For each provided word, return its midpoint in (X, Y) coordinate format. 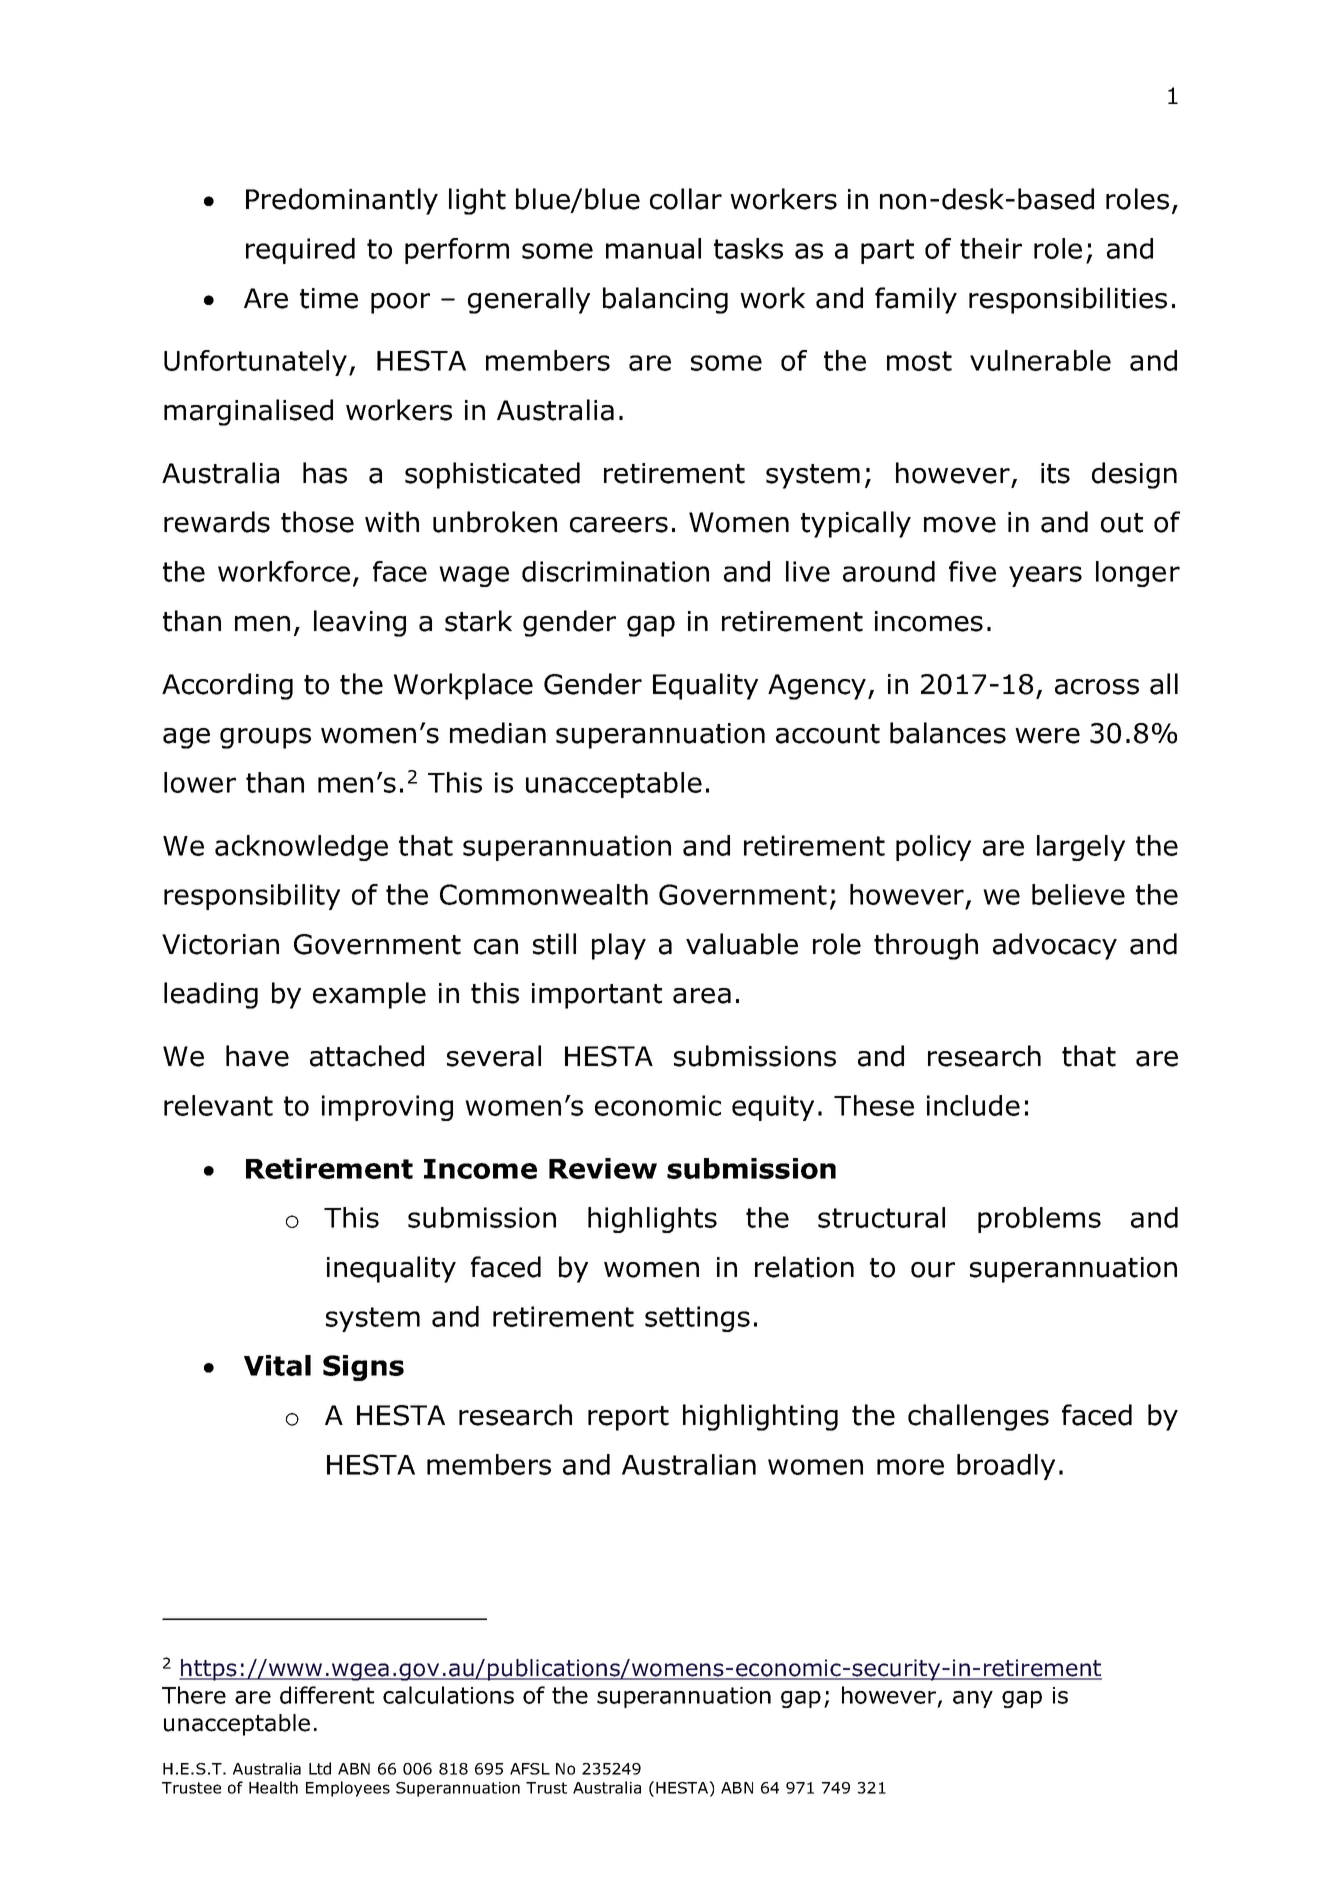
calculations (448, 1695)
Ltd (320, 1768)
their (991, 248)
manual (653, 248)
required (300, 251)
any (973, 1699)
